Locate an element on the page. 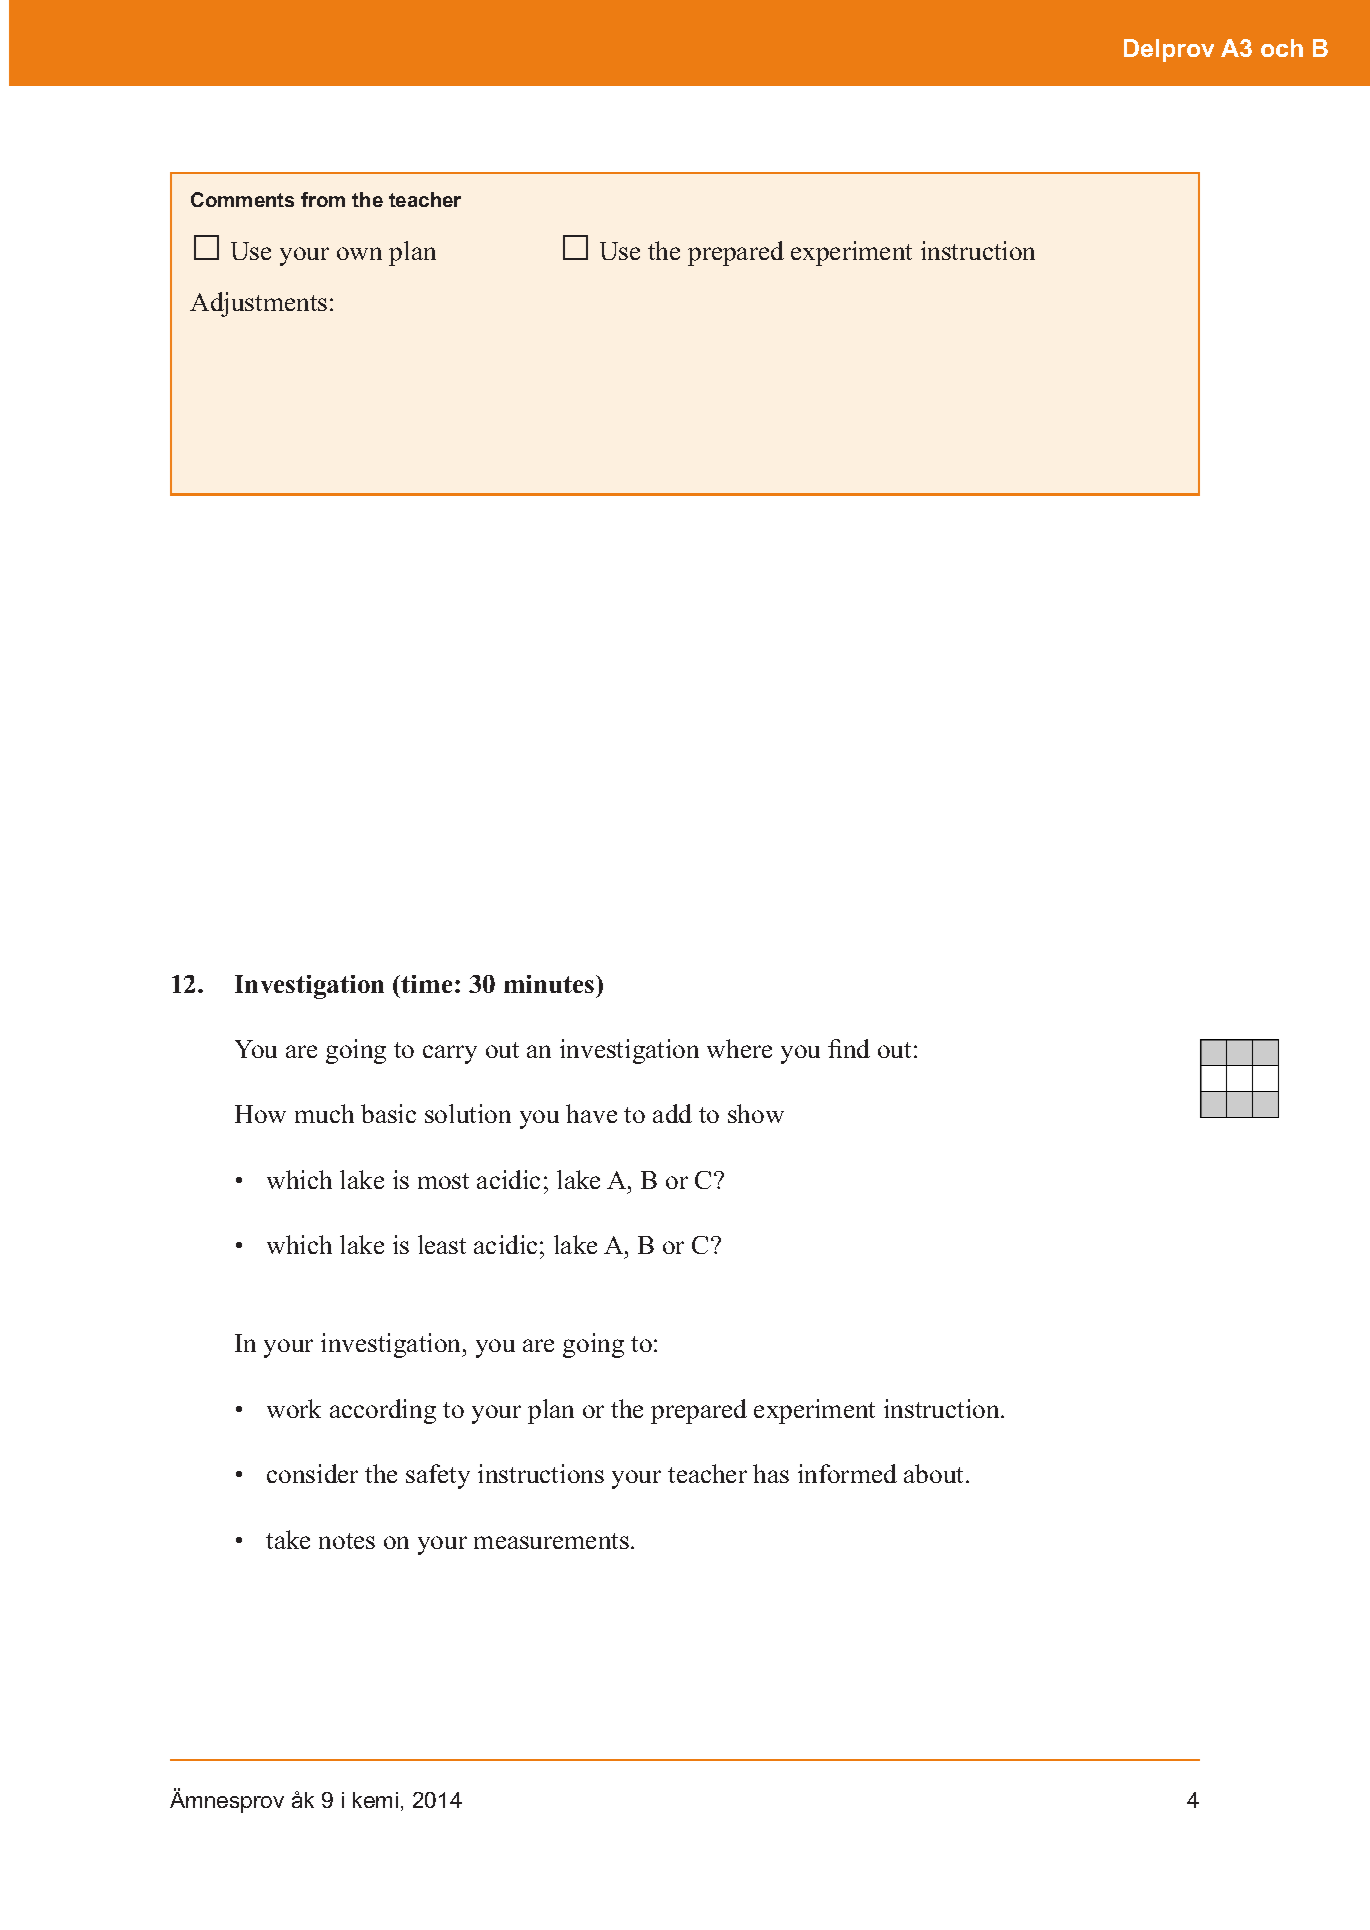 Image resolution: width=1370 pixels, height=1930 pixels. time is located at coordinates (426, 984).
